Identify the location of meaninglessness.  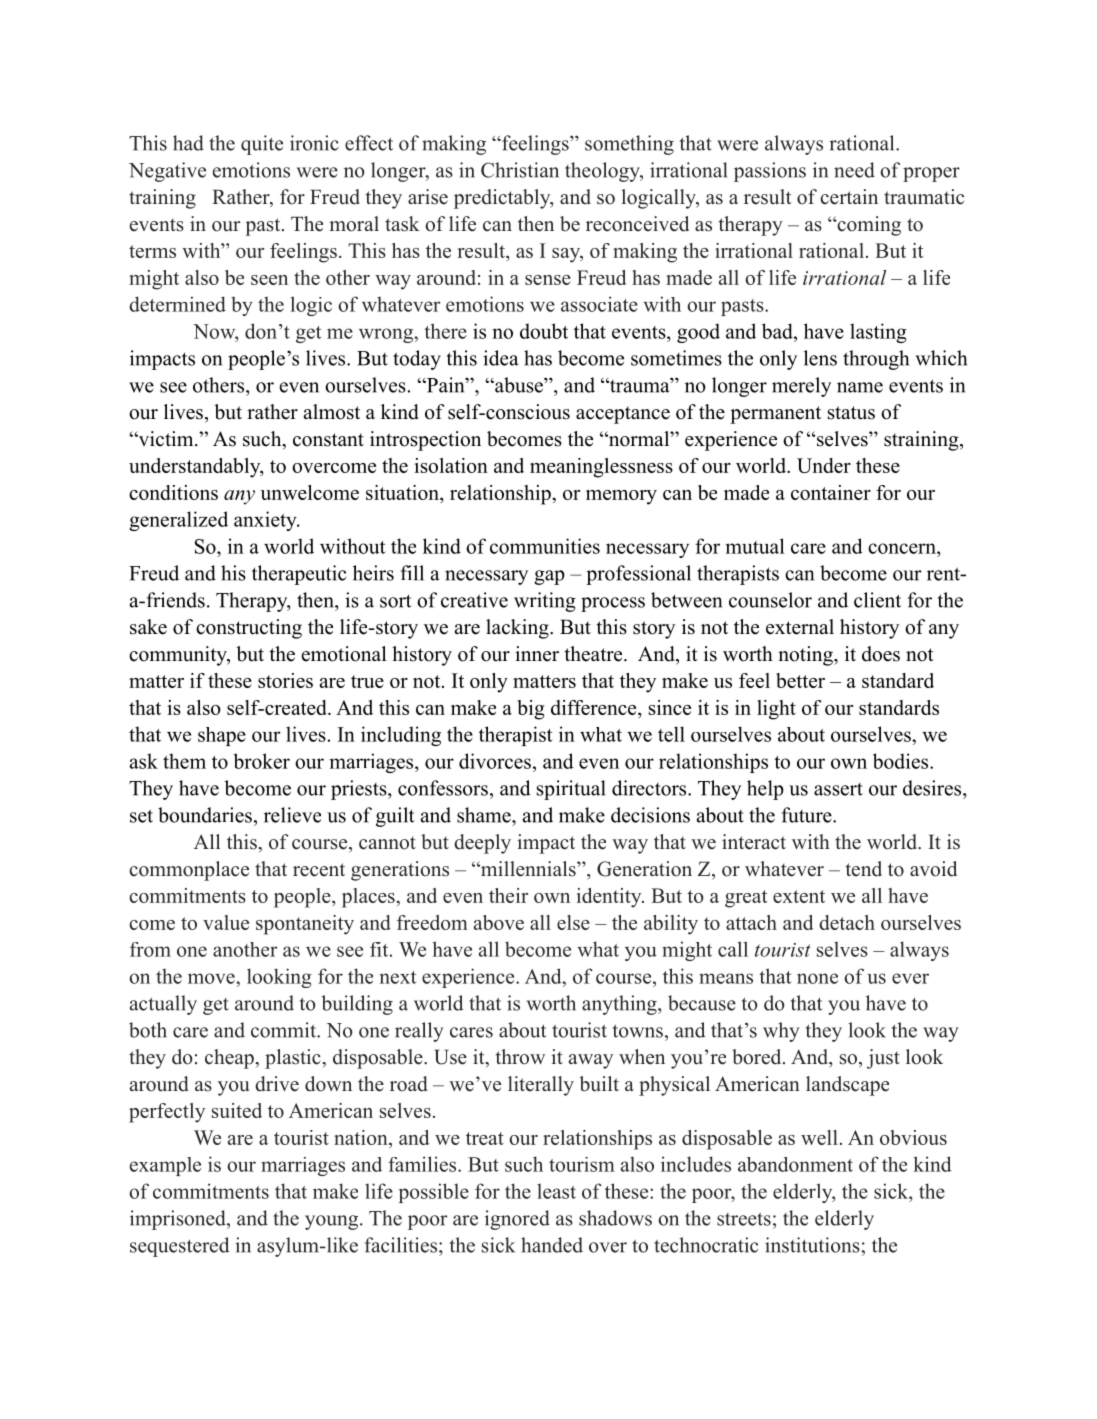
(601, 468).
